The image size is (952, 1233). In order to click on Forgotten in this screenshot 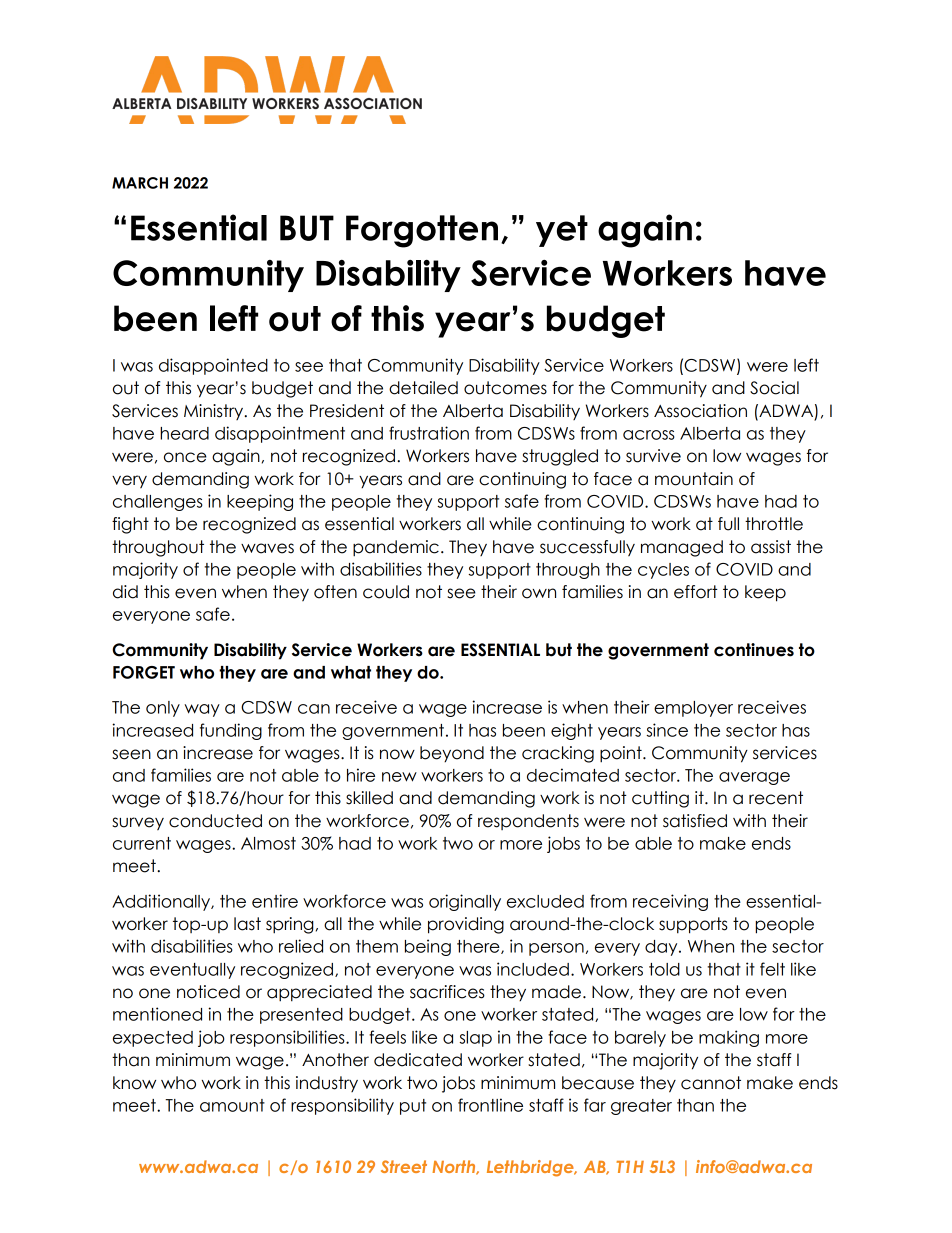, I will do `click(422, 231)`.
